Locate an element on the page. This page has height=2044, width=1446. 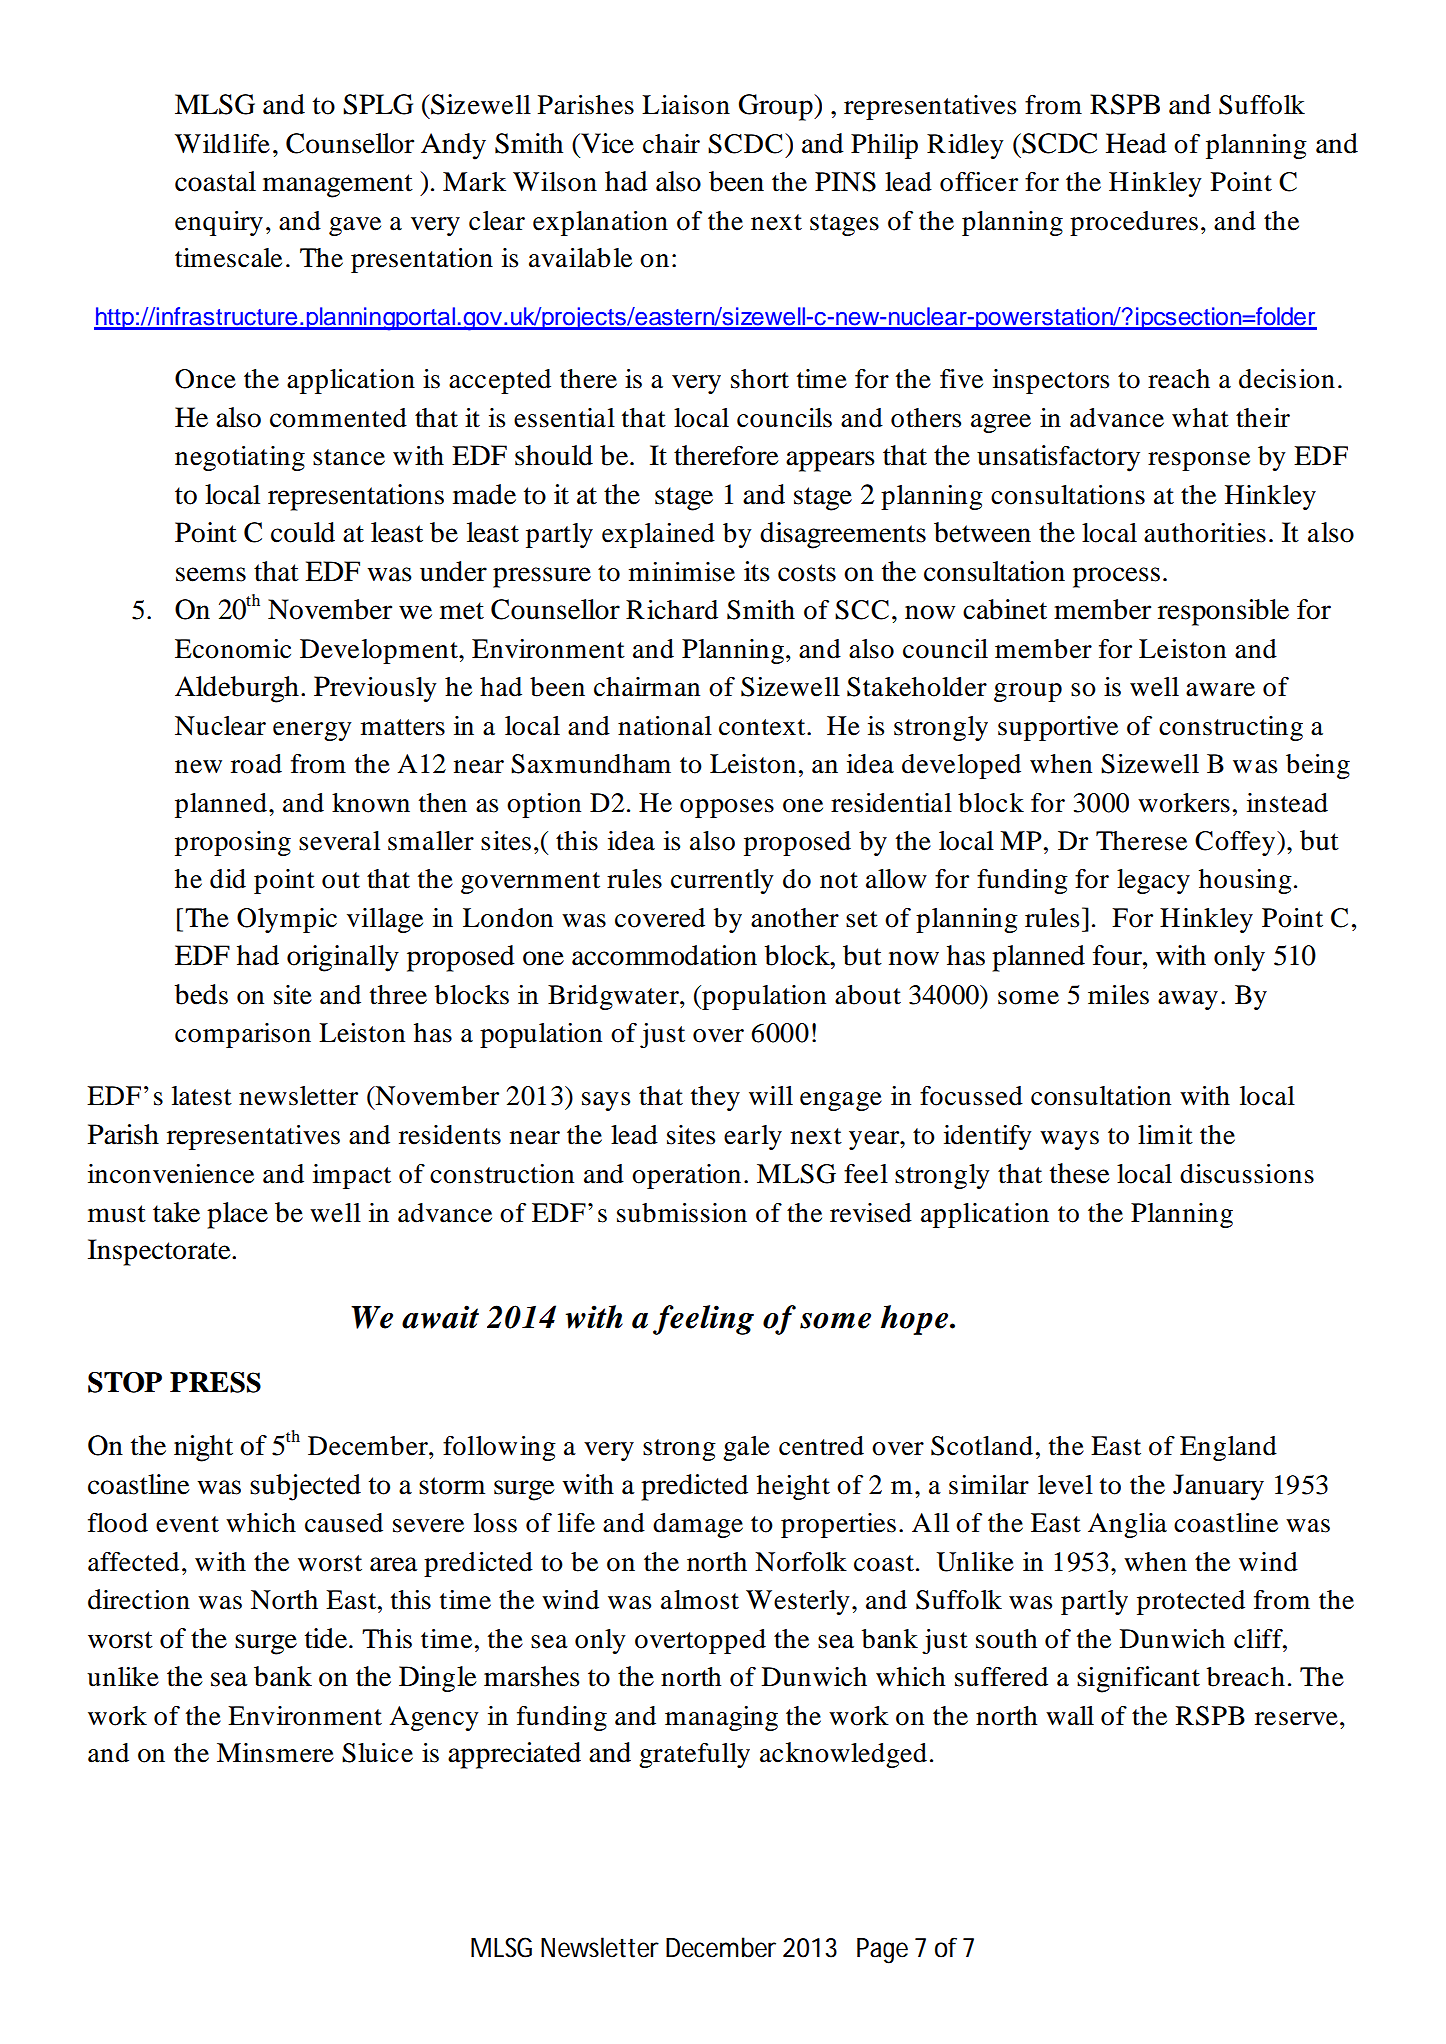
road is located at coordinates (256, 764).
